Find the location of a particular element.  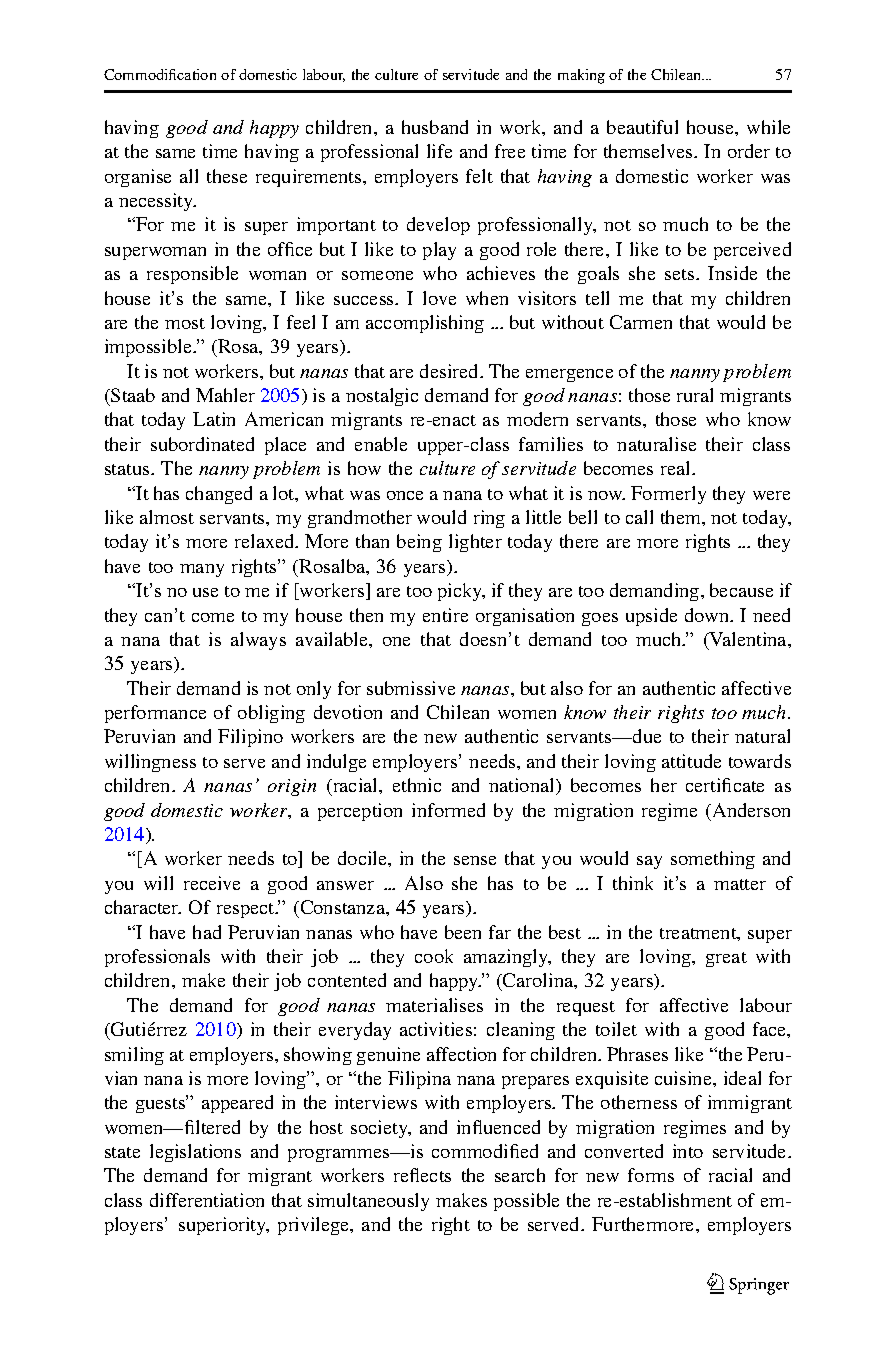

being is located at coordinates (419, 543).
